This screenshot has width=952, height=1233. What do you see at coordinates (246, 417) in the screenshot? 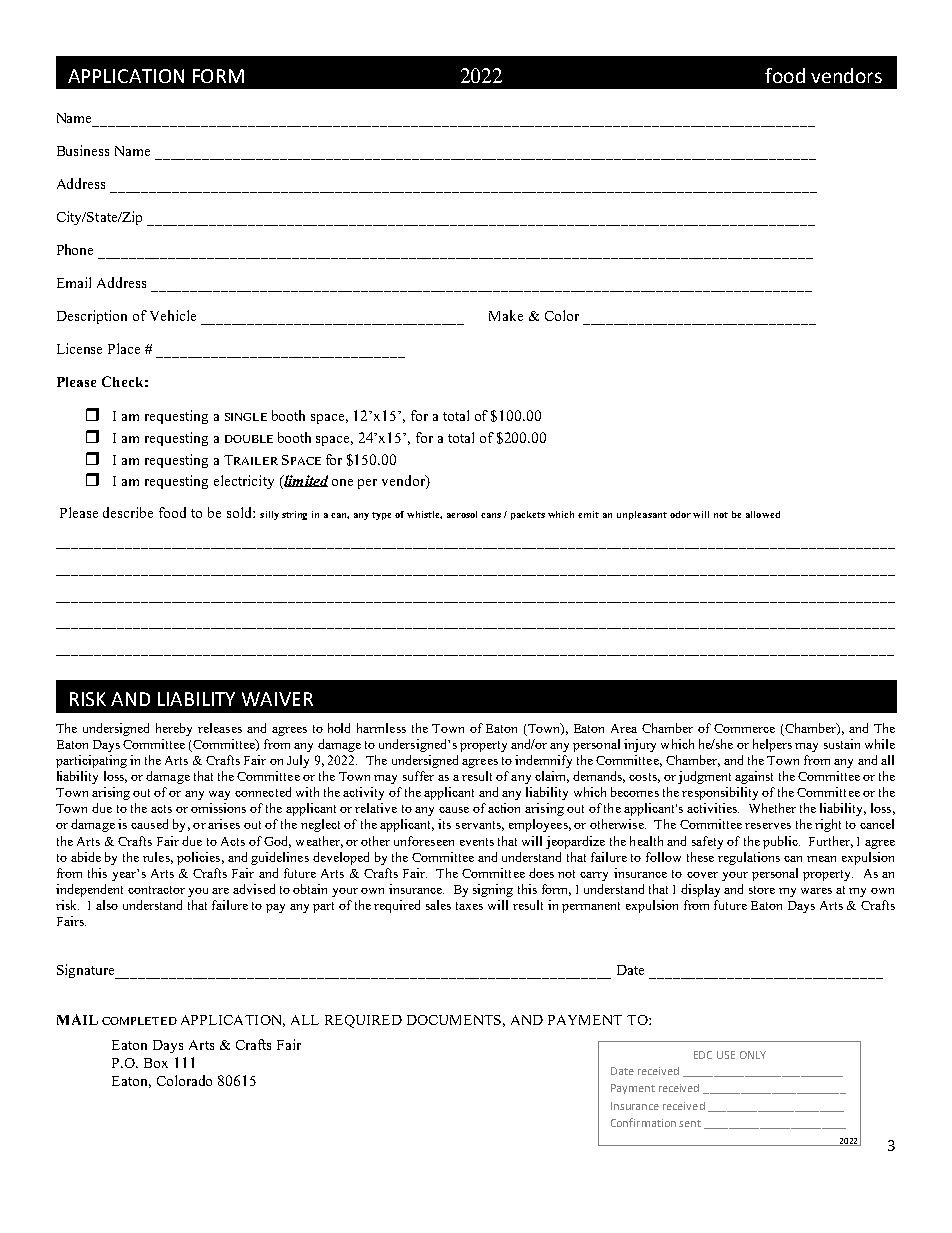
I see `SINGLE` at bounding box center [246, 417].
